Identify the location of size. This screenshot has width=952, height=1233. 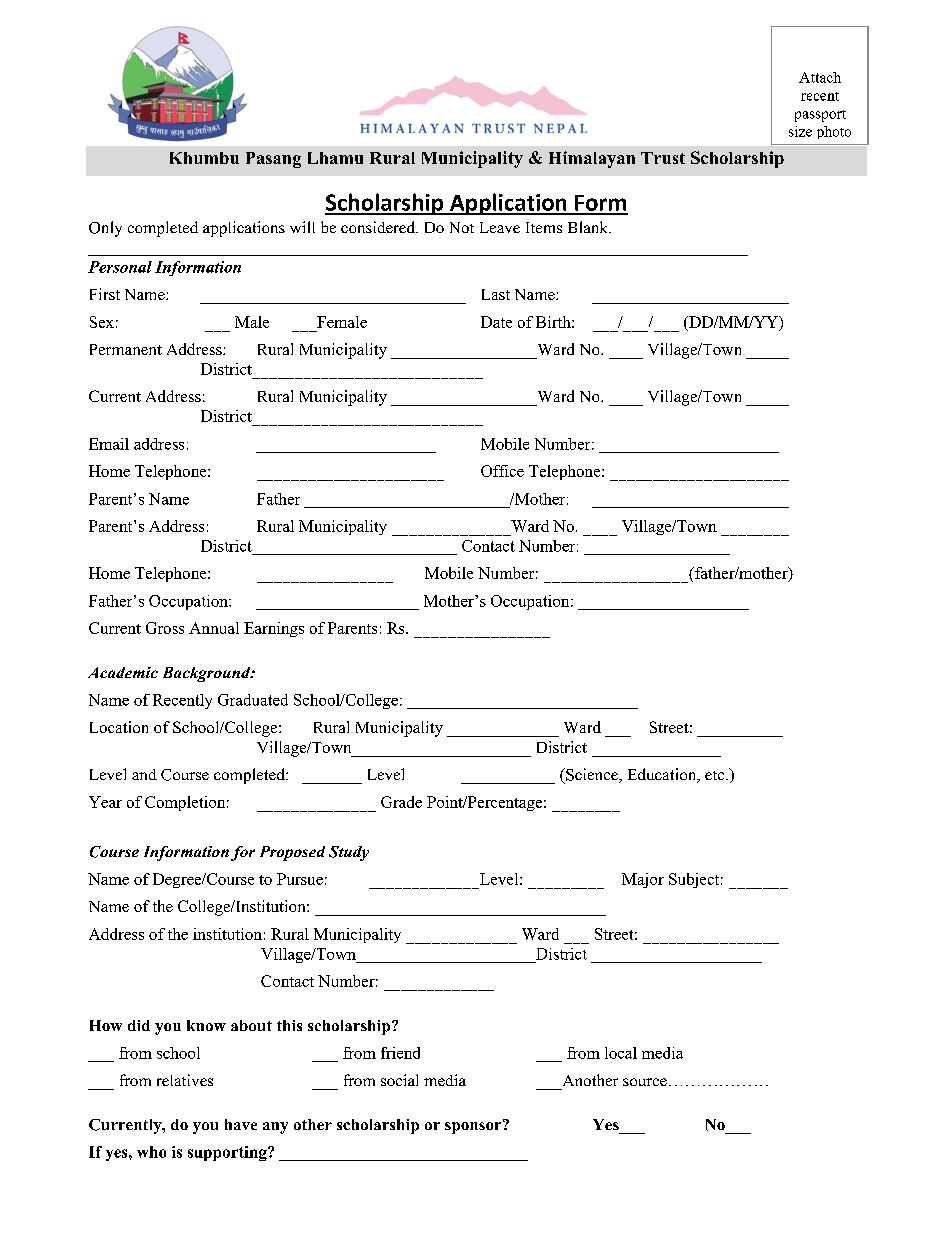
(800, 131).
